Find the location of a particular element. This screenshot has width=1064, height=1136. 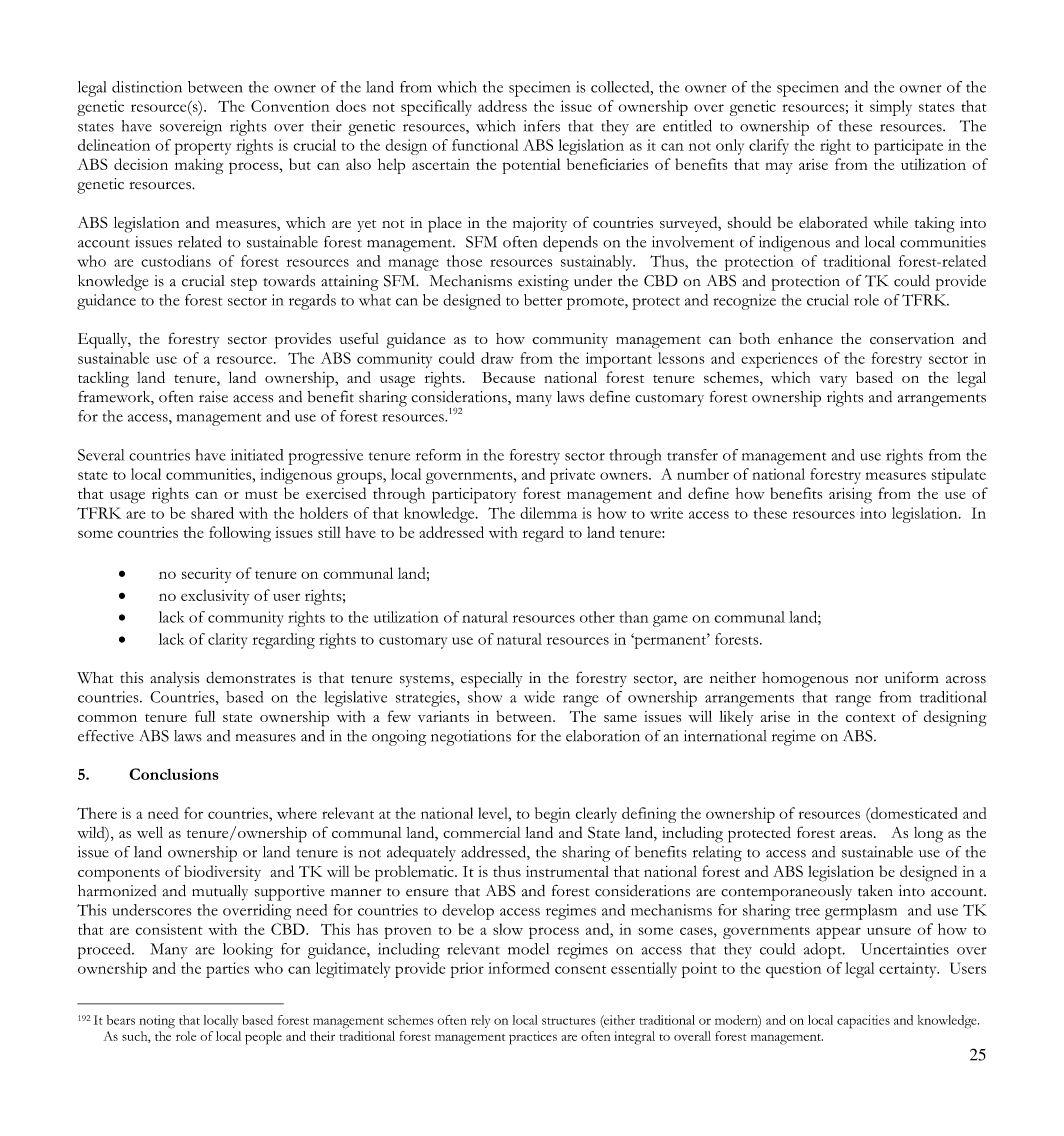

noting is located at coordinates (157, 1022).
